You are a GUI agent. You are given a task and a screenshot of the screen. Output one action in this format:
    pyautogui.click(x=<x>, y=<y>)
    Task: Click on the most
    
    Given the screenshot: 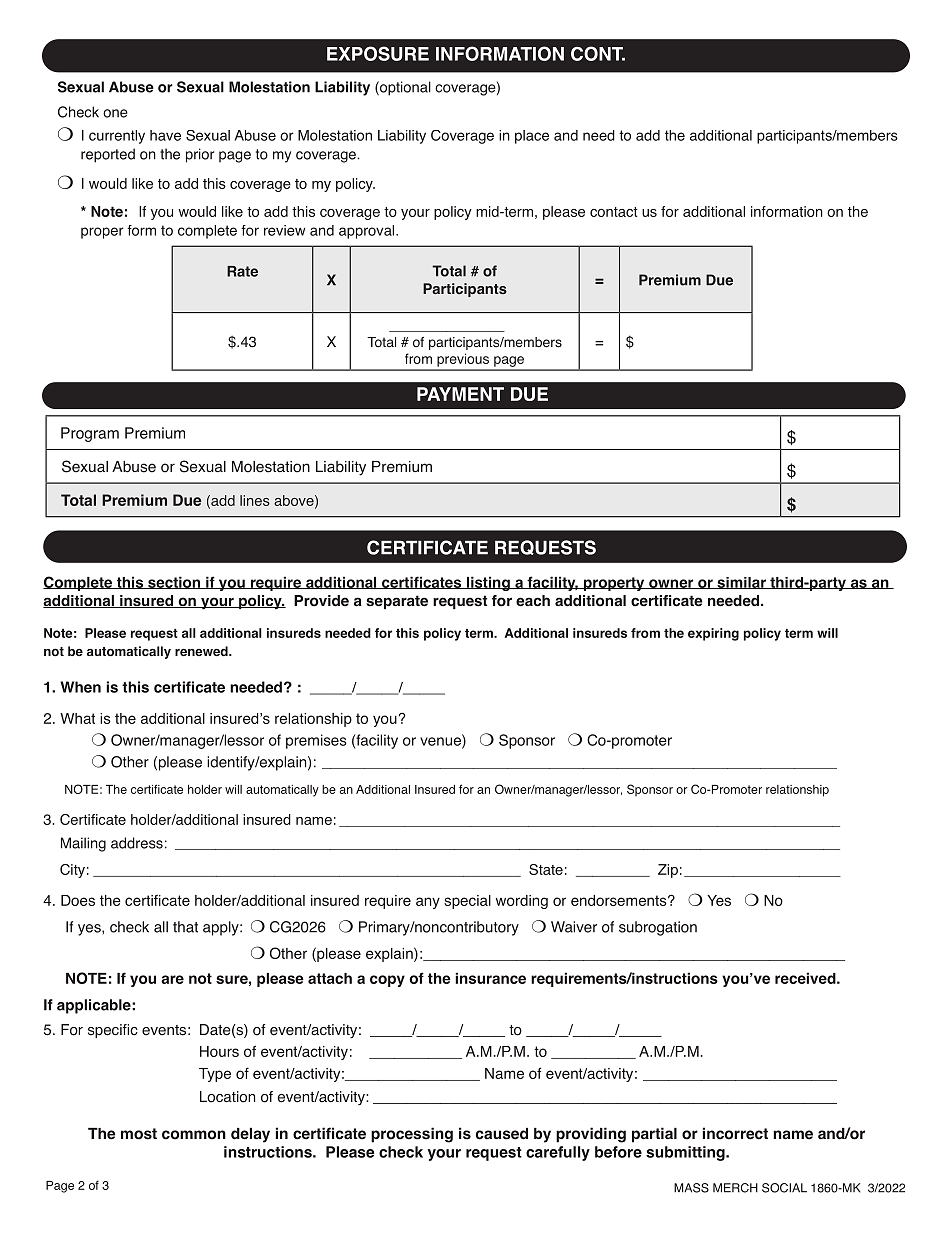 What is the action you would take?
    pyautogui.click(x=139, y=1134)
